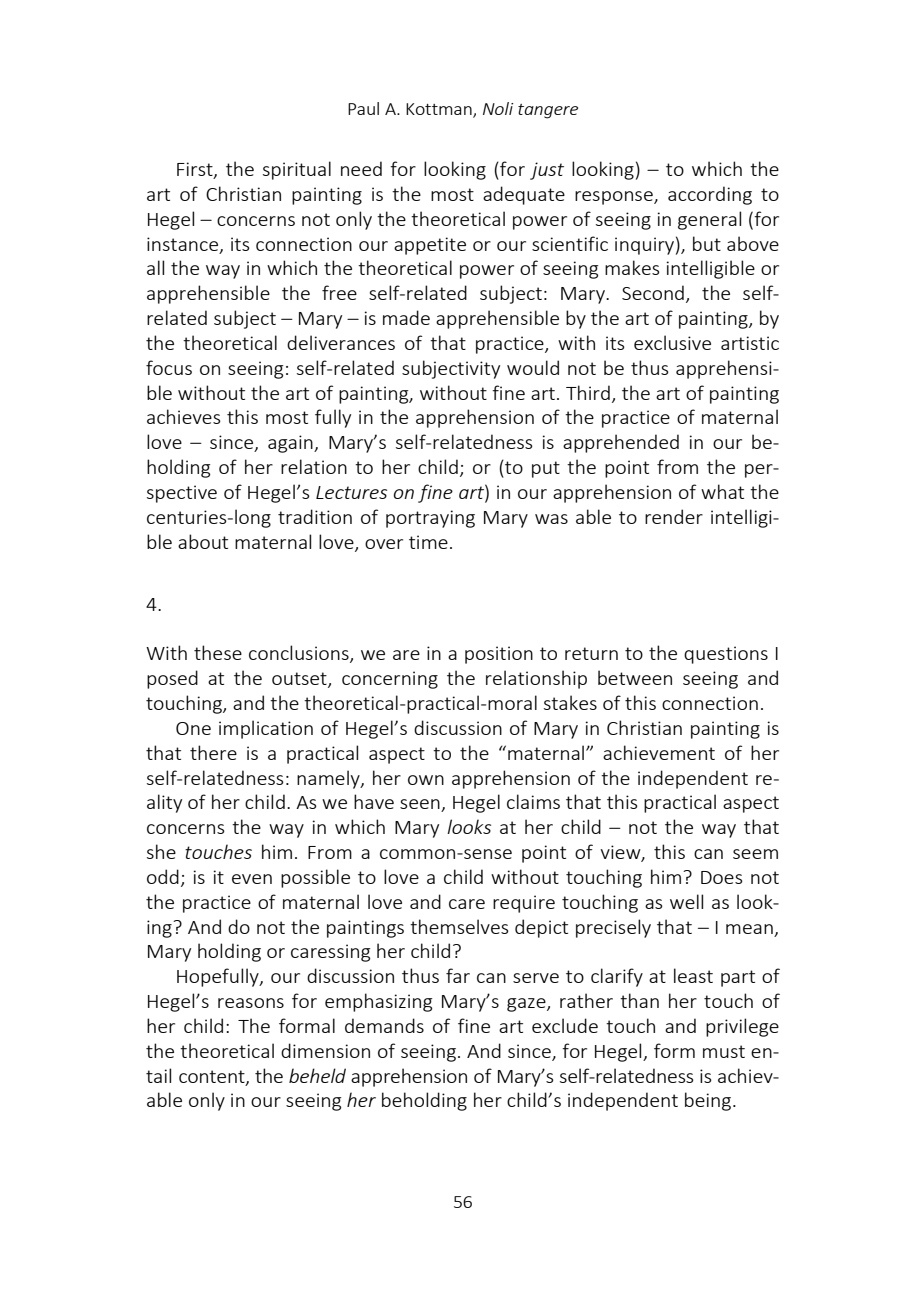 The width and height of the screenshot is (924, 1308). I want to click on reasons, so click(251, 1003).
